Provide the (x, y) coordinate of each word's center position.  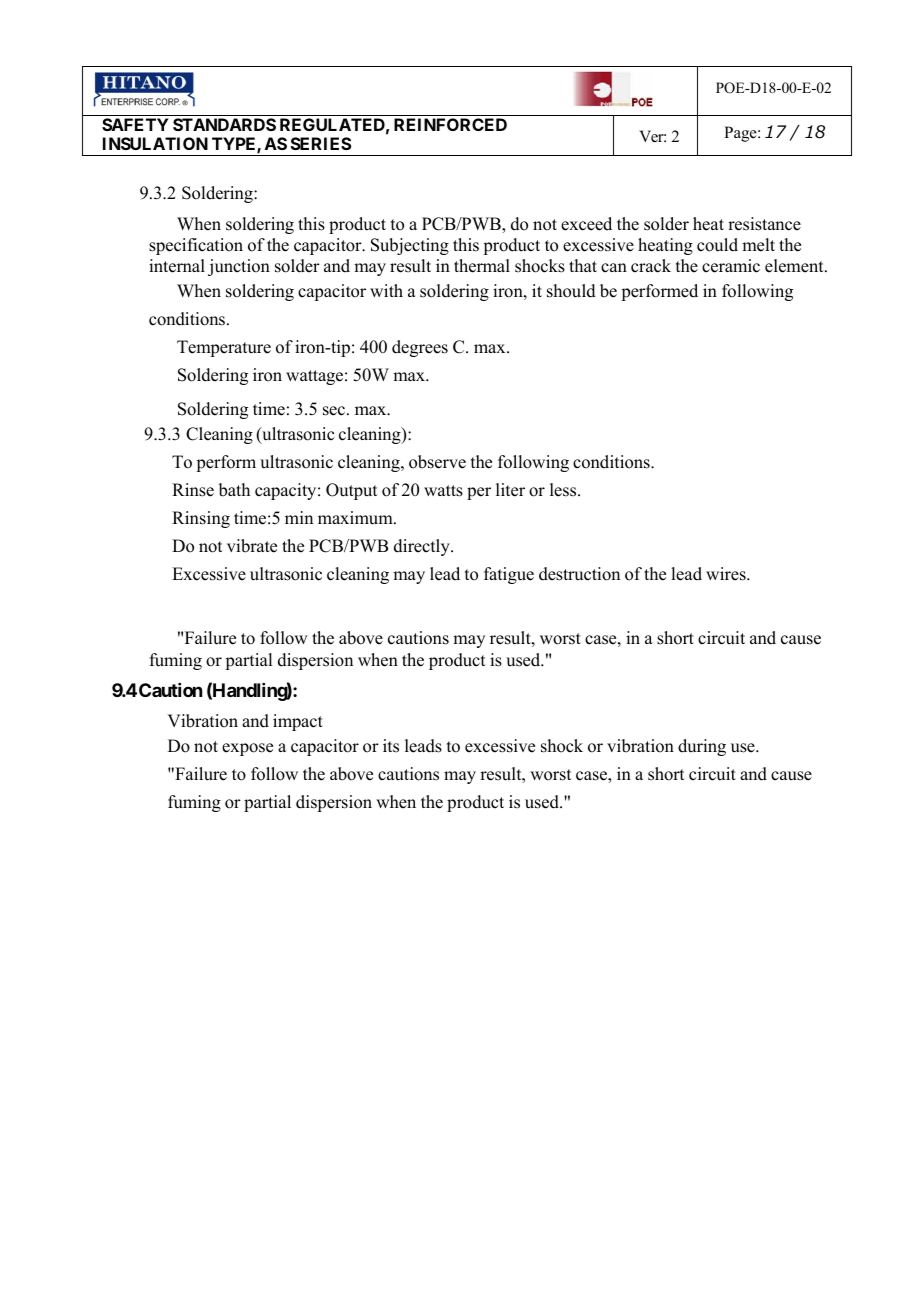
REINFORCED (450, 124)
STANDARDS (224, 124)
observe (437, 462)
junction (239, 267)
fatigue (509, 575)
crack (651, 266)
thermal (482, 266)
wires (727, 574)
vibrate (252, 546)
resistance (764, 224)
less (564, 490)
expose (247, 749)
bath (234, 490)
